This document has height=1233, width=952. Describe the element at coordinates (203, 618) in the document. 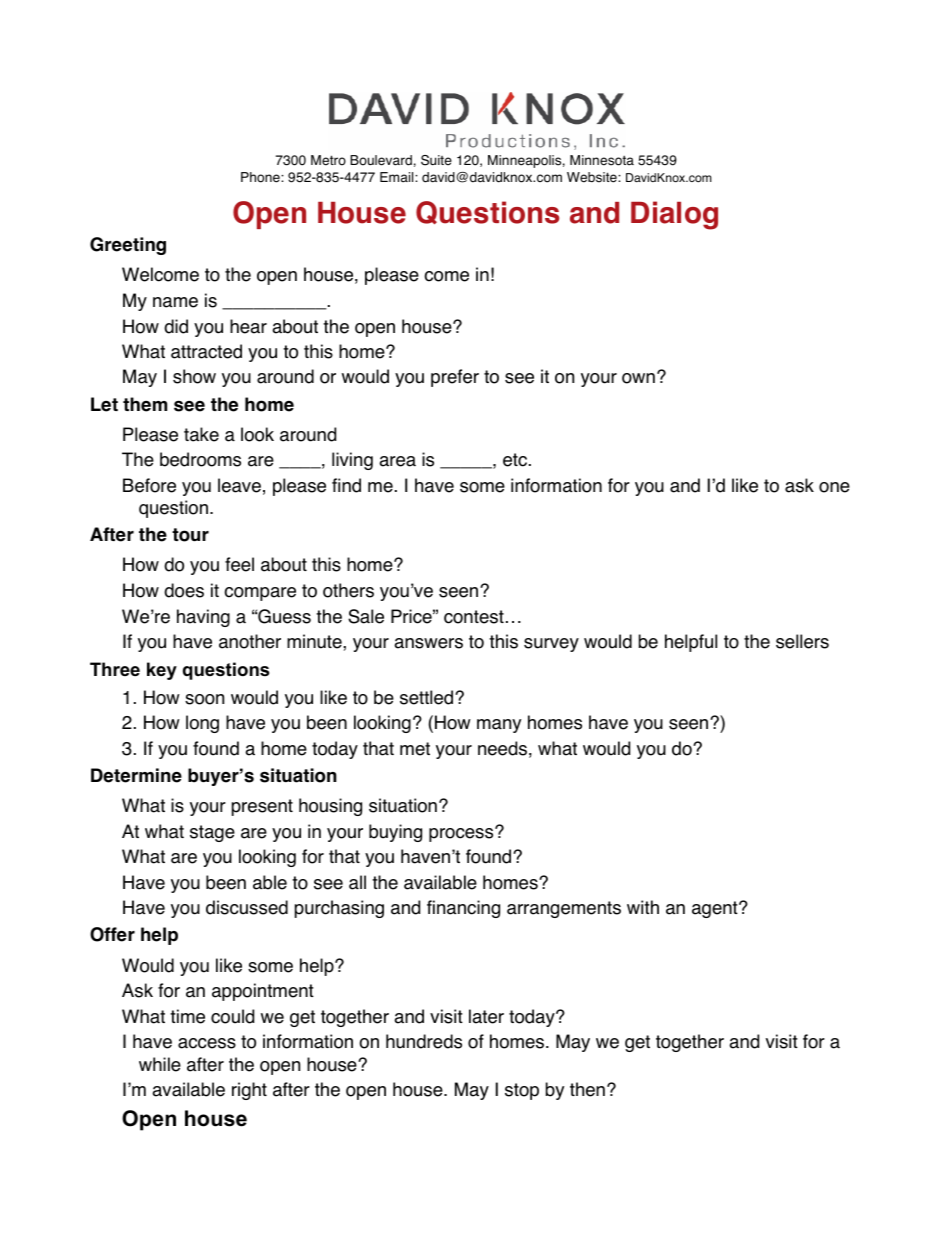

I see `having` at that location.
